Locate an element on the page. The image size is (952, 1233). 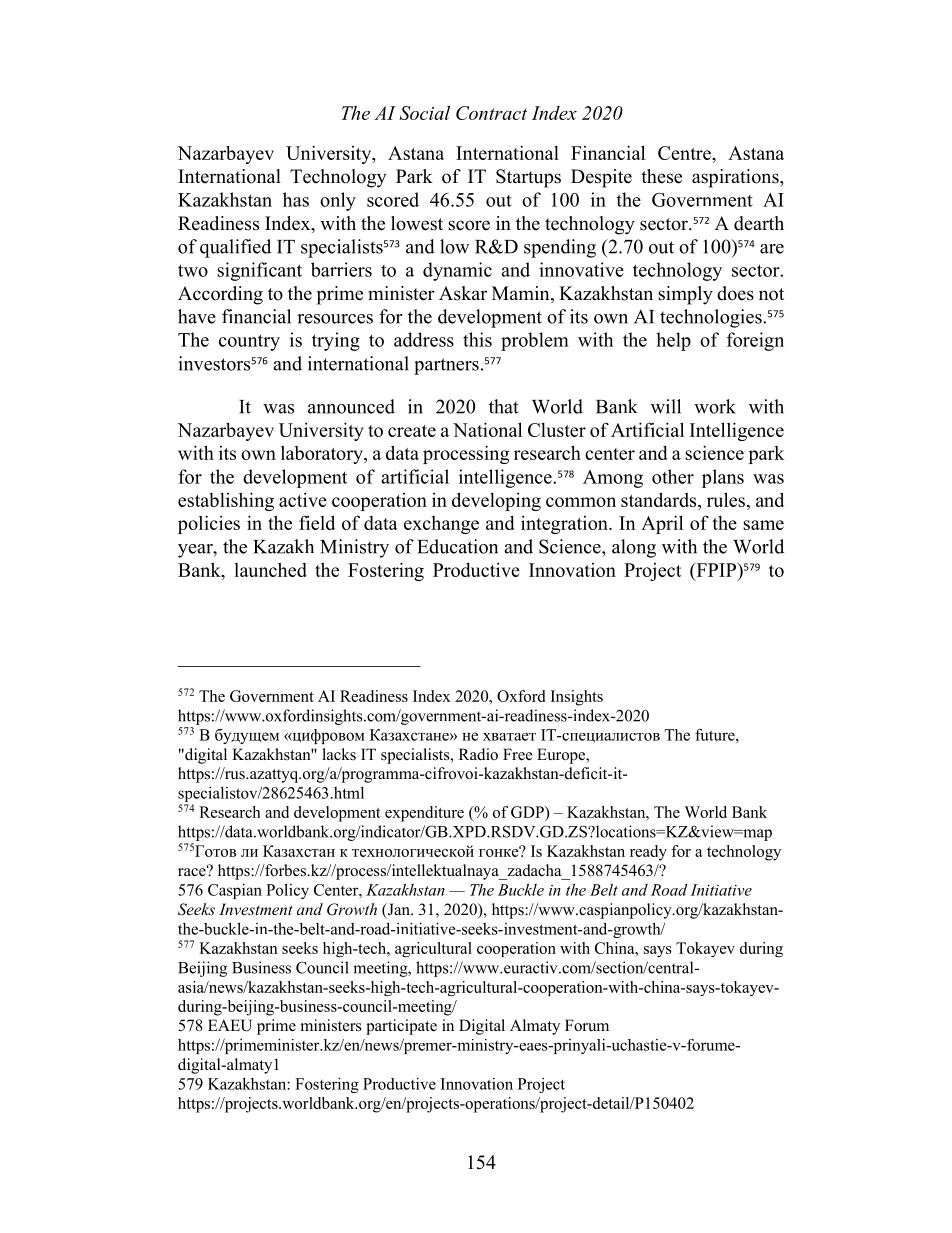
that is located at coordinates (504, 406).
